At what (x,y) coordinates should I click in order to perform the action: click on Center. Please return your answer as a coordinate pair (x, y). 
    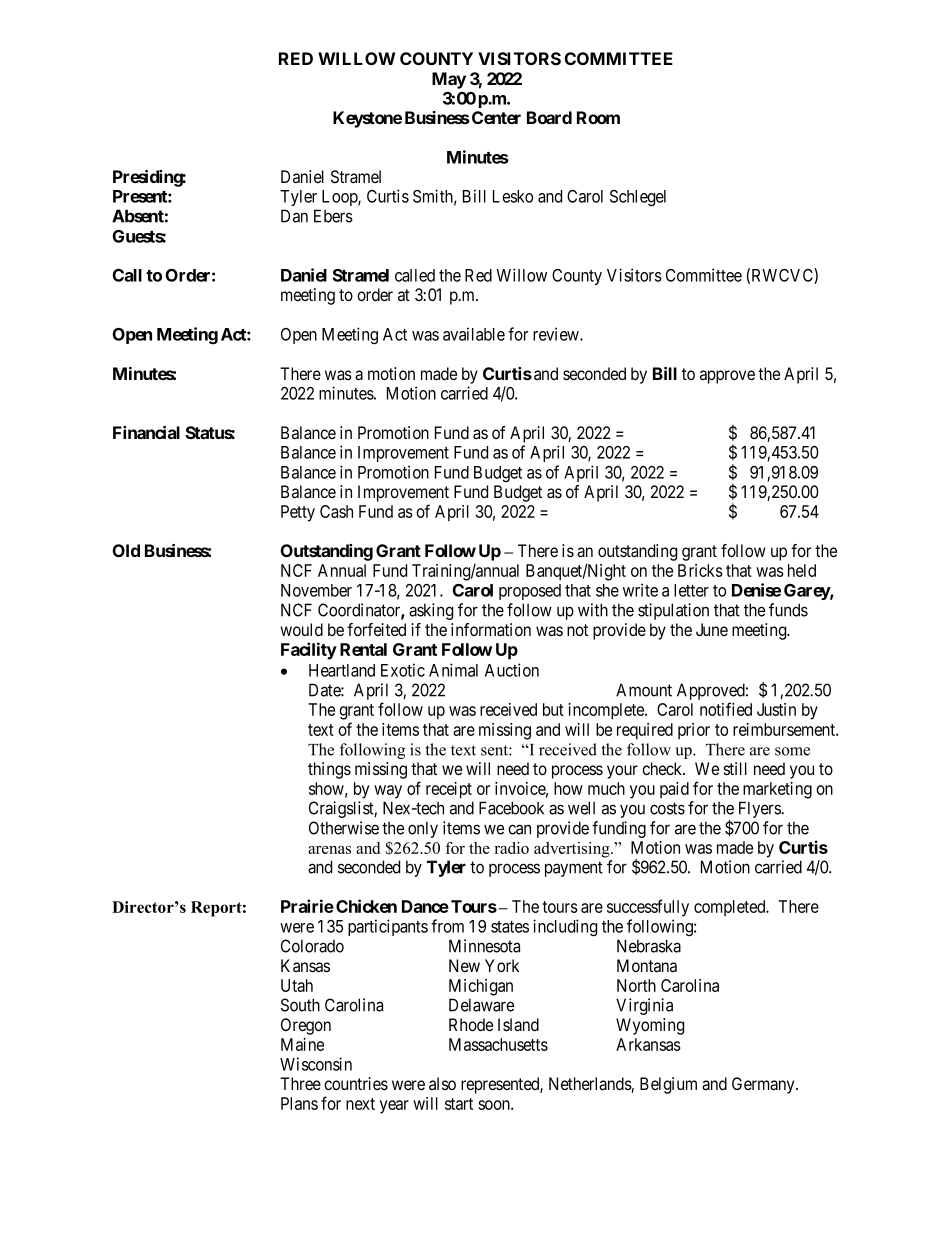
    Looking at the image, I should click on (496, 117).
